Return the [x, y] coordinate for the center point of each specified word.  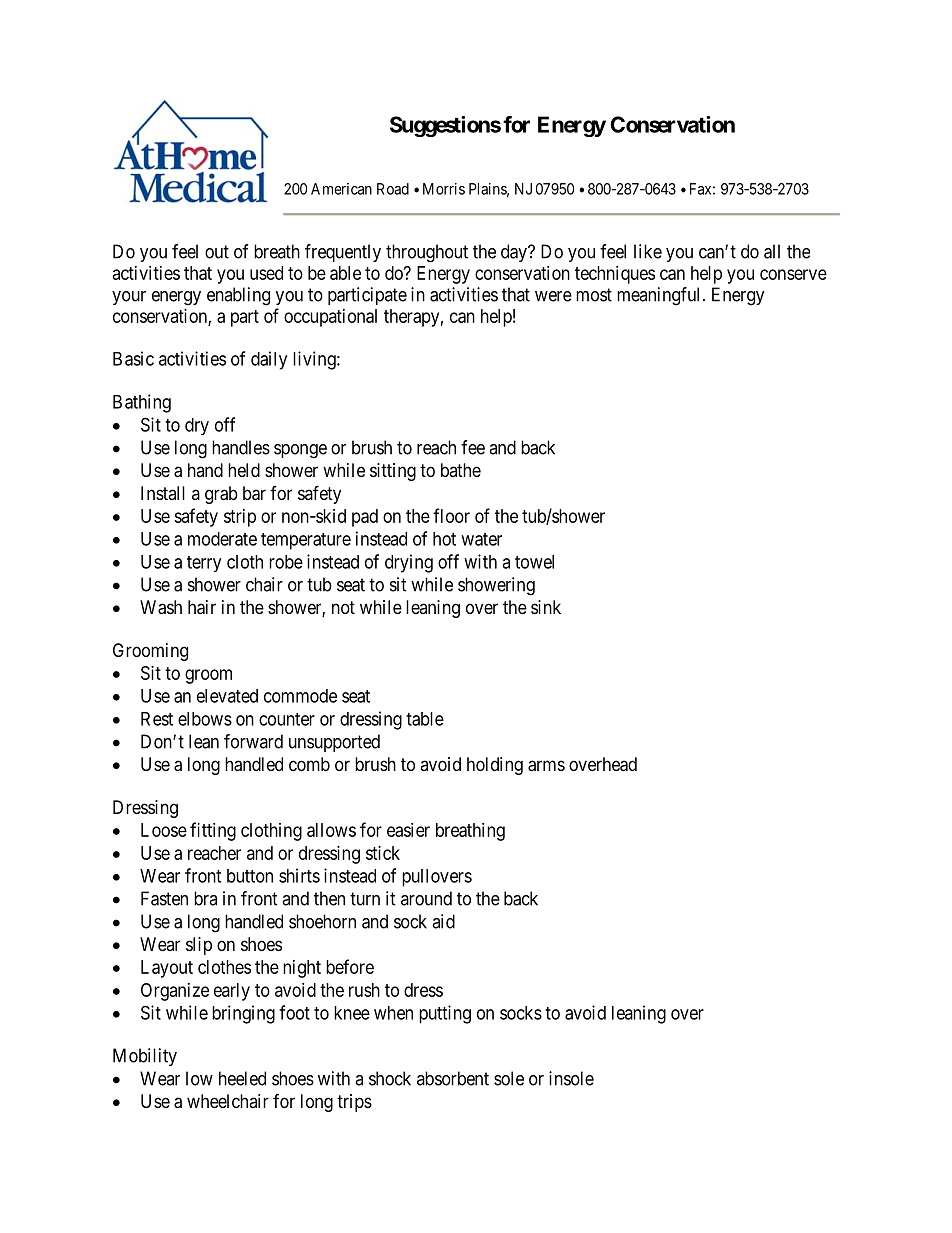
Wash [161, 607]
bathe [461, 470]
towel [534, 562]
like [648, 251]
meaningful [660, 296]
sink [546, 607]
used [266, 273]
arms [546, 766]
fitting [213, 831]
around [426, 898]
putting [445, 1014]
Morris [444, 189]
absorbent [453, 1078]
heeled [242, 1078]
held [244, 470]
